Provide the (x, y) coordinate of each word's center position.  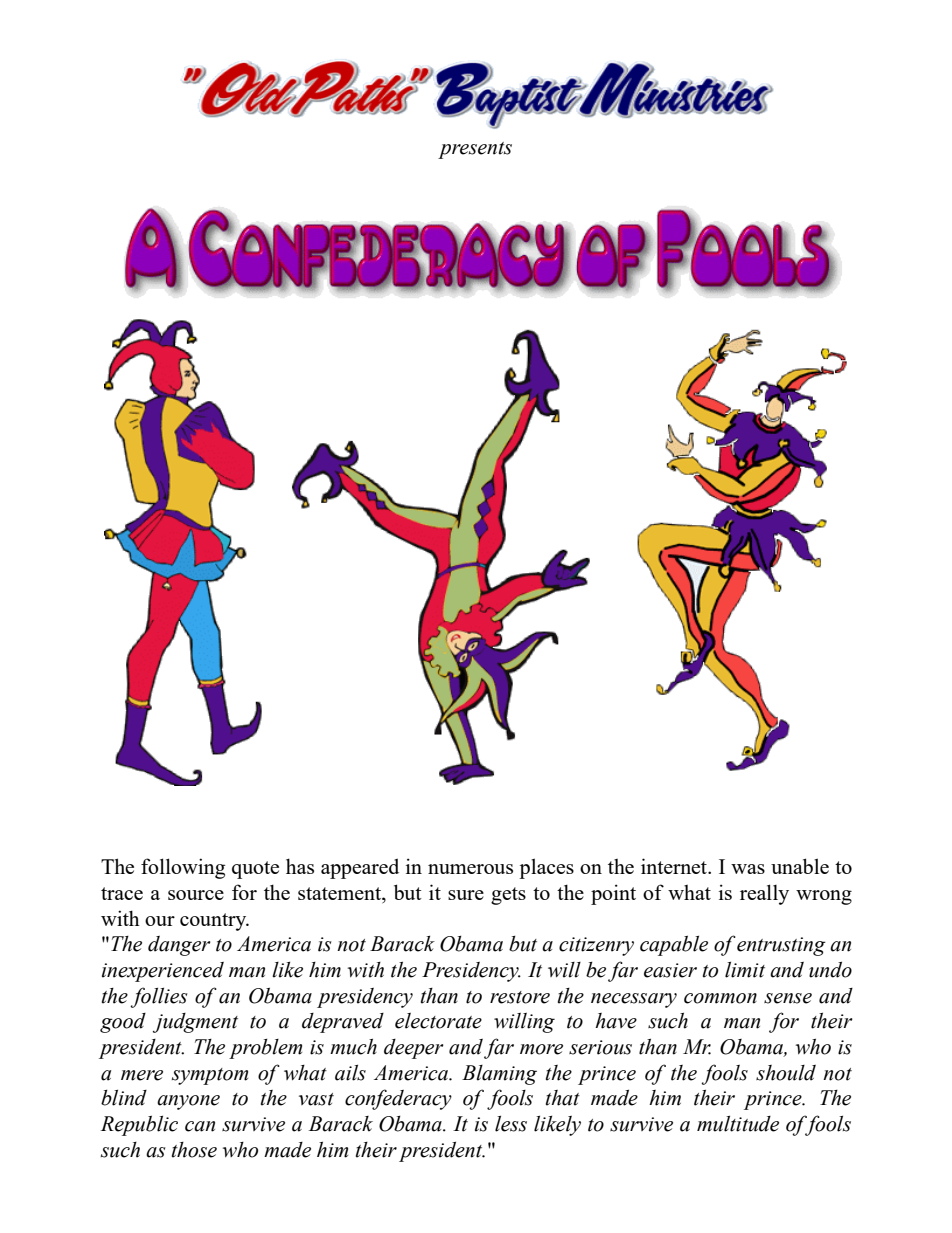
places (546, 868)
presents (475, 150)
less (511, 1124)
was (748, 869)
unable (800, 866)
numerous (470, 869)
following (183, 868)
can (200, 1126)
